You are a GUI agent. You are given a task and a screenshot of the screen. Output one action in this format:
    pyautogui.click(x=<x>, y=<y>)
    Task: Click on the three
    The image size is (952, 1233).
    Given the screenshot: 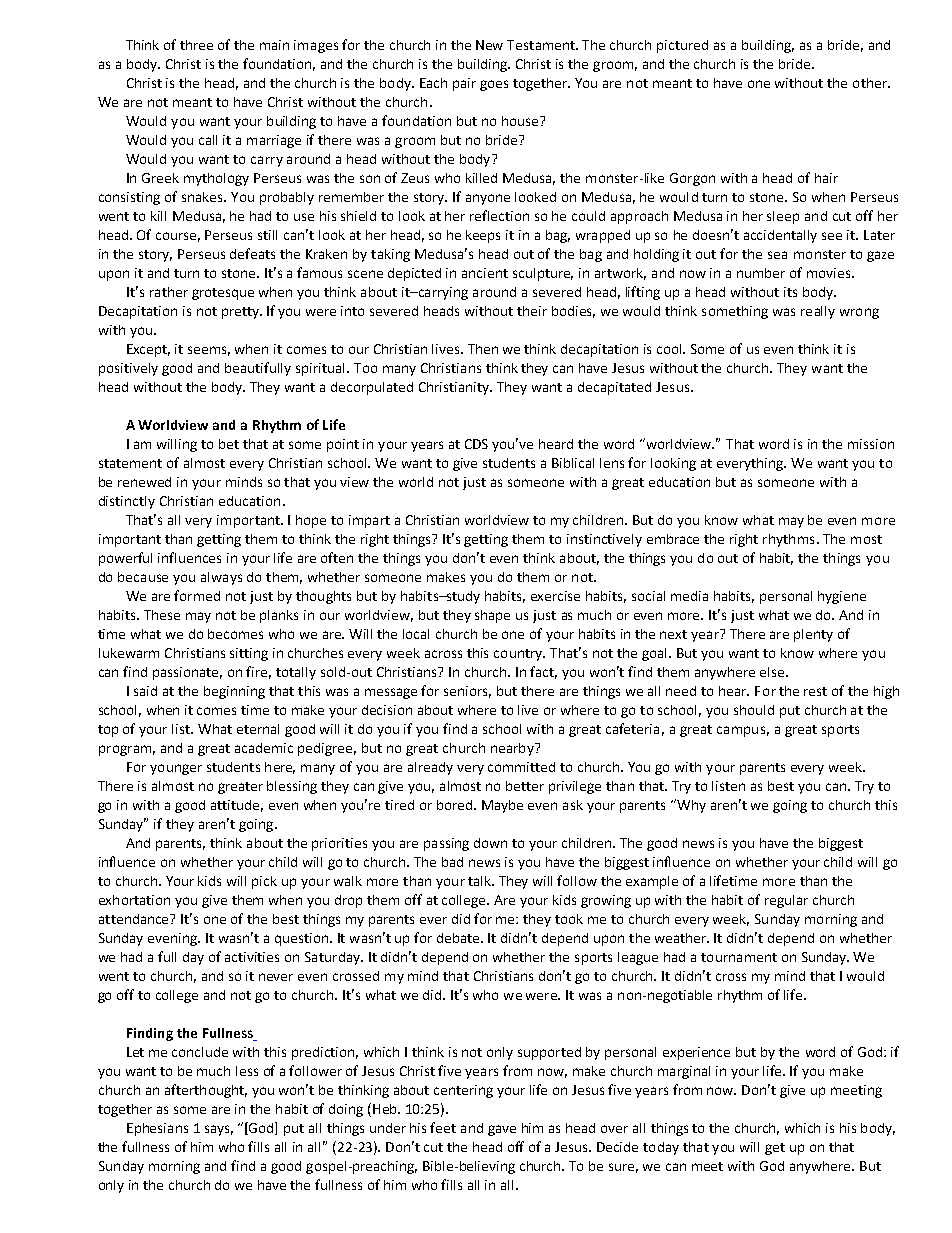 What is the action you would take?
    pyautogui.click(x=196, y=45)
